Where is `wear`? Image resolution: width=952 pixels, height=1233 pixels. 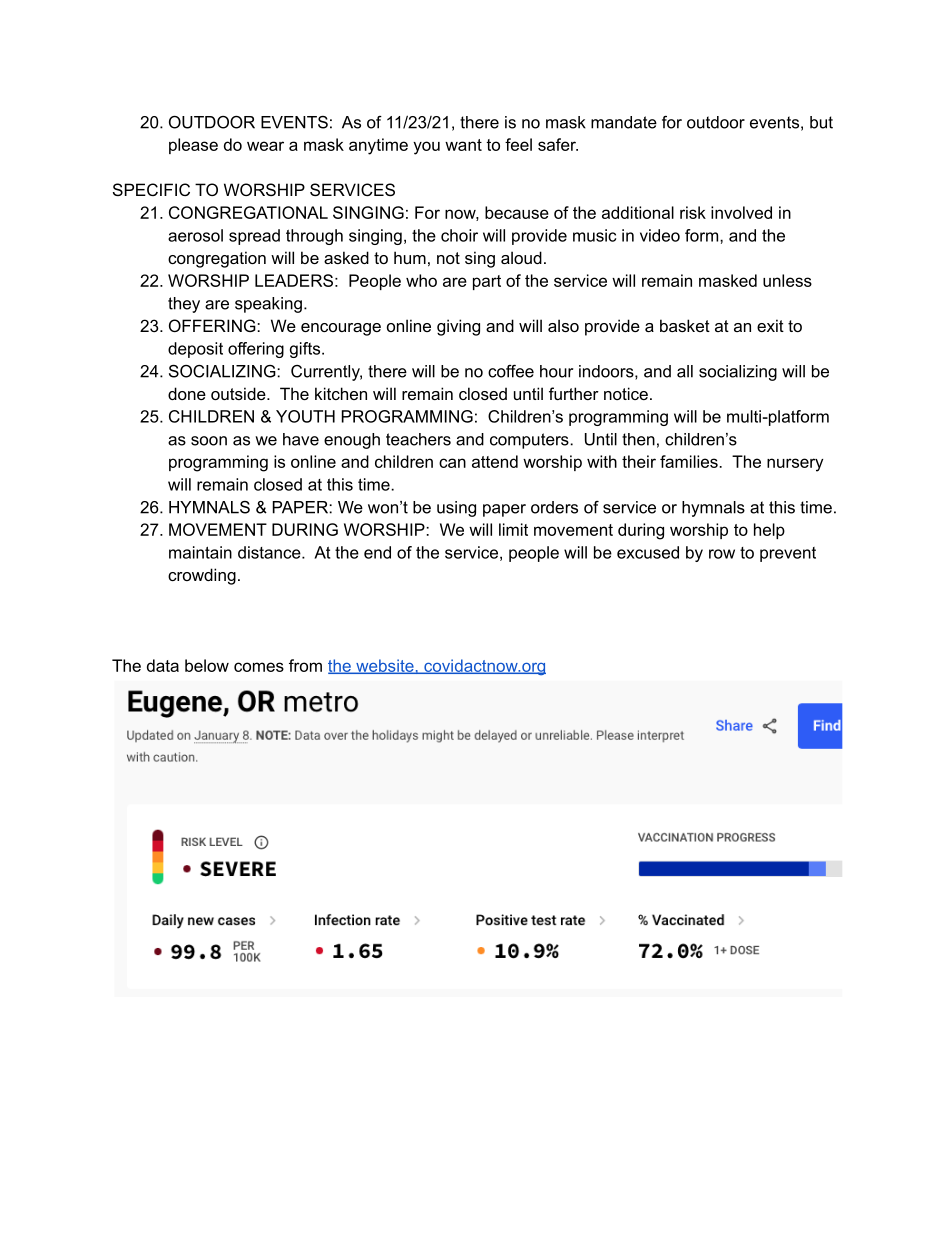 wear is located at coordinates (265, 146).
